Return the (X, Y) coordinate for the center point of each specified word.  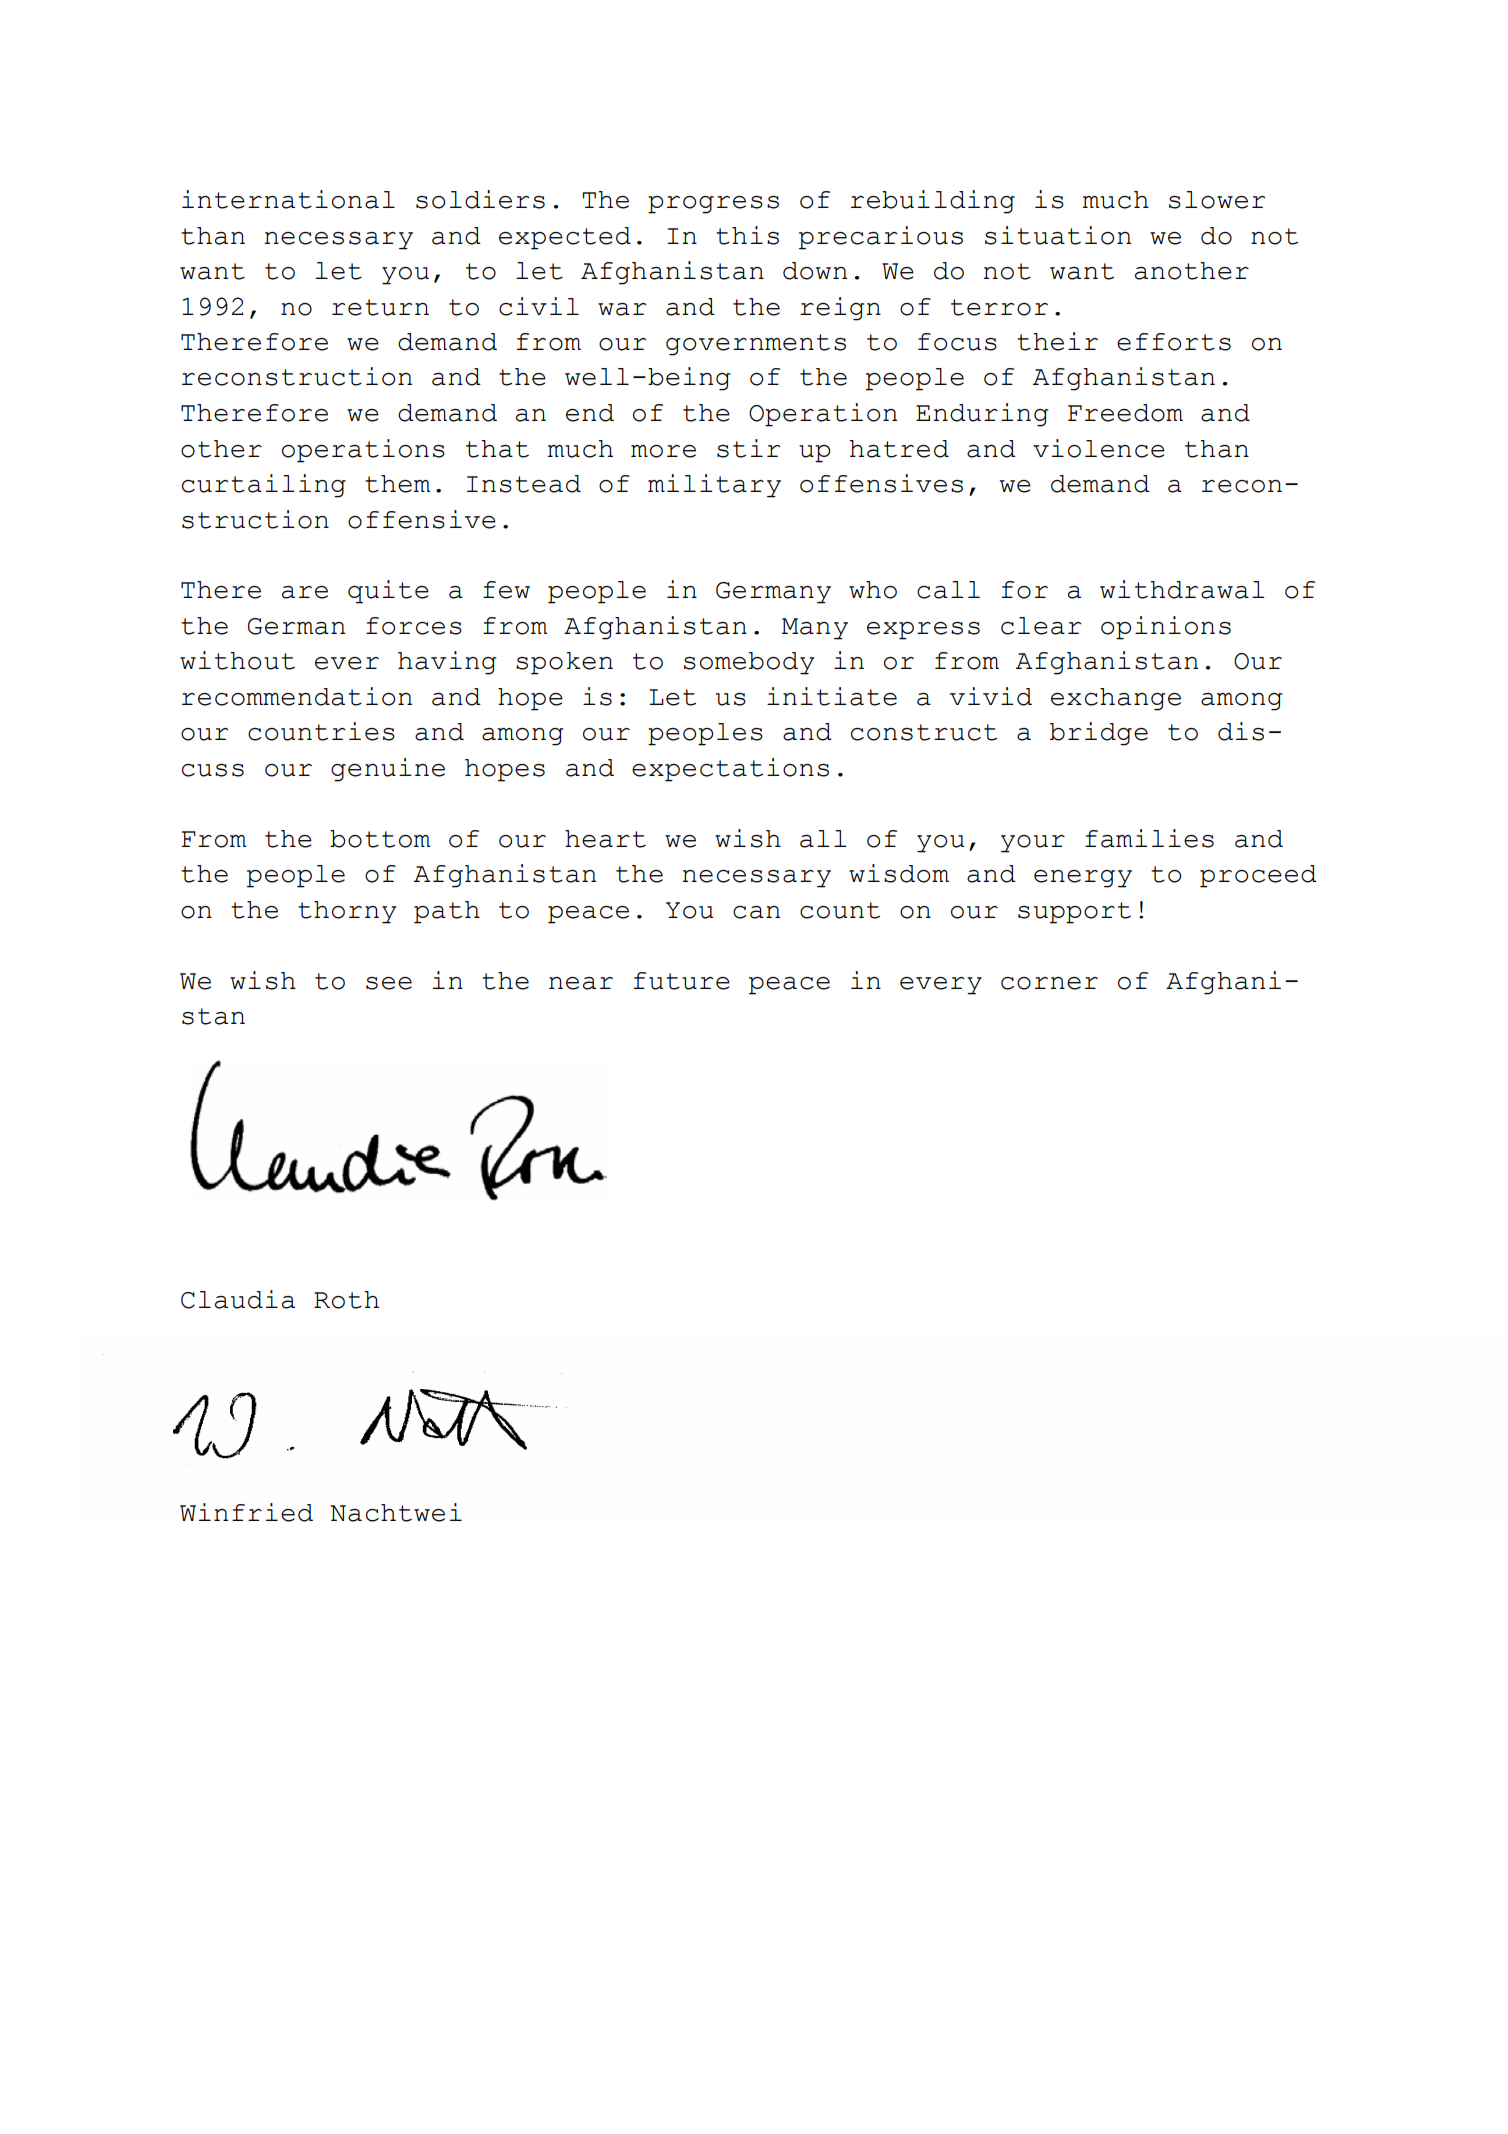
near (581, 983)
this (747, 235)
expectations (730, 770)
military (714, 486)
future (682, 981)
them (398, 484)
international (288, 199)
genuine (388, 770)
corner (1049, 983)
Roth (346, 1300)
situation (1058, 235)
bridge (1099, 734)
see (389, 983)
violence (1099, 448)
